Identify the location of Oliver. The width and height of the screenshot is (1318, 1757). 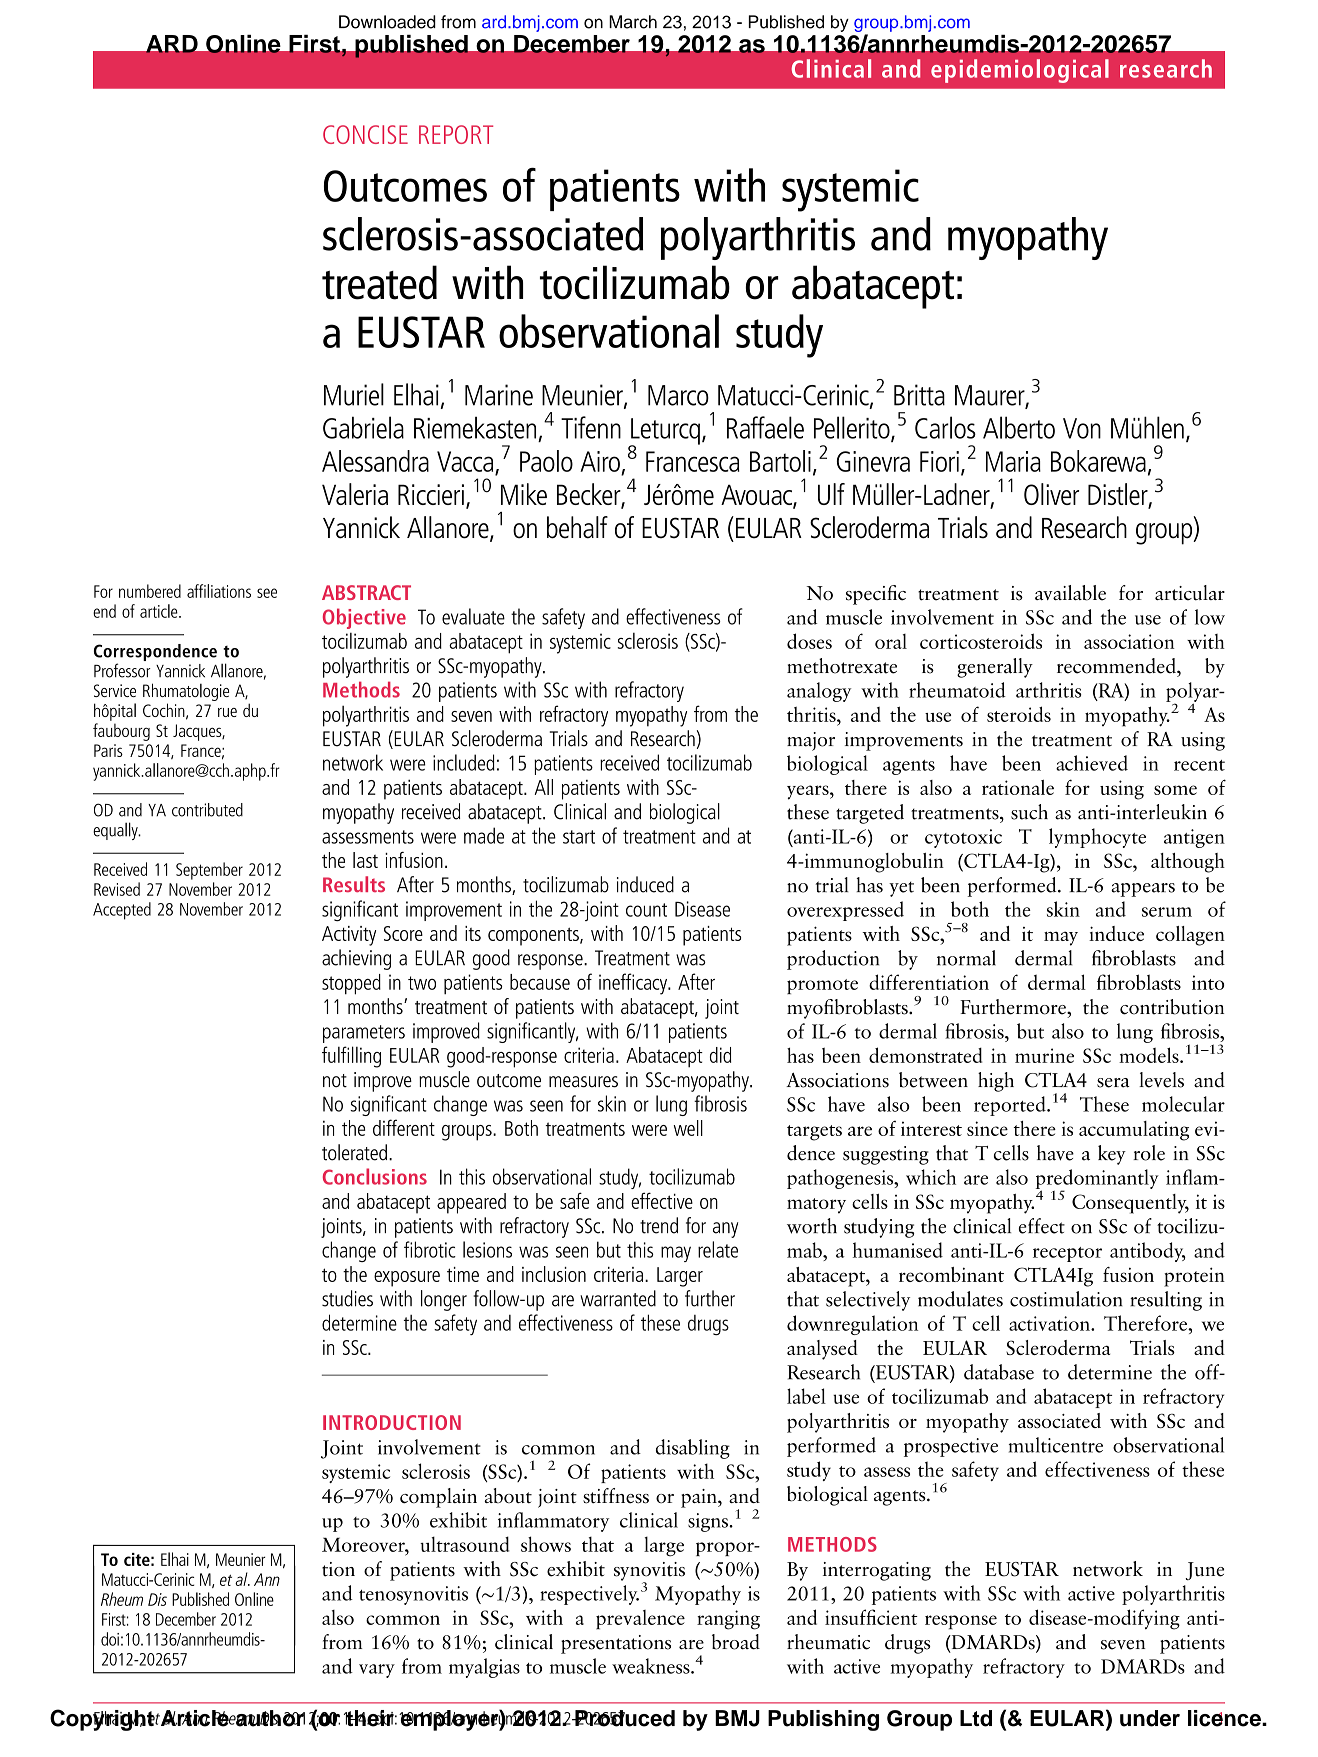
(1051, 494).
